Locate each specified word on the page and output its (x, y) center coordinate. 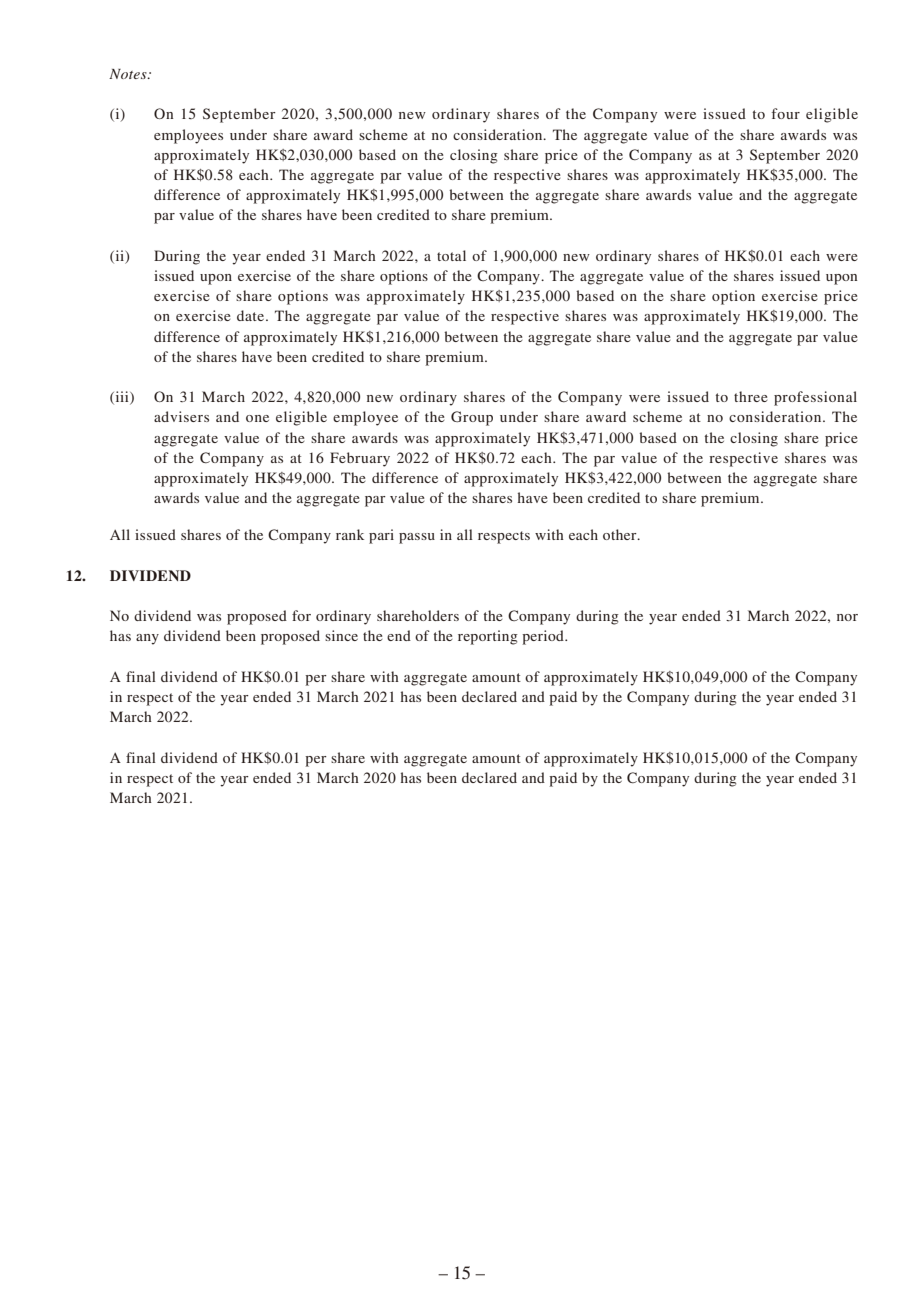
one (257, 418)
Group (472, 418)
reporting (488, 637)
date (252, 315)
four (786, 113)
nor (847, 617)
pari (381, 536)
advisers (181, 416)
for (301, 615)
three (751, 396)
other (621, 534)
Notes (129, 74)
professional (815, 398)
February (360, 459)
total (451, 255)
